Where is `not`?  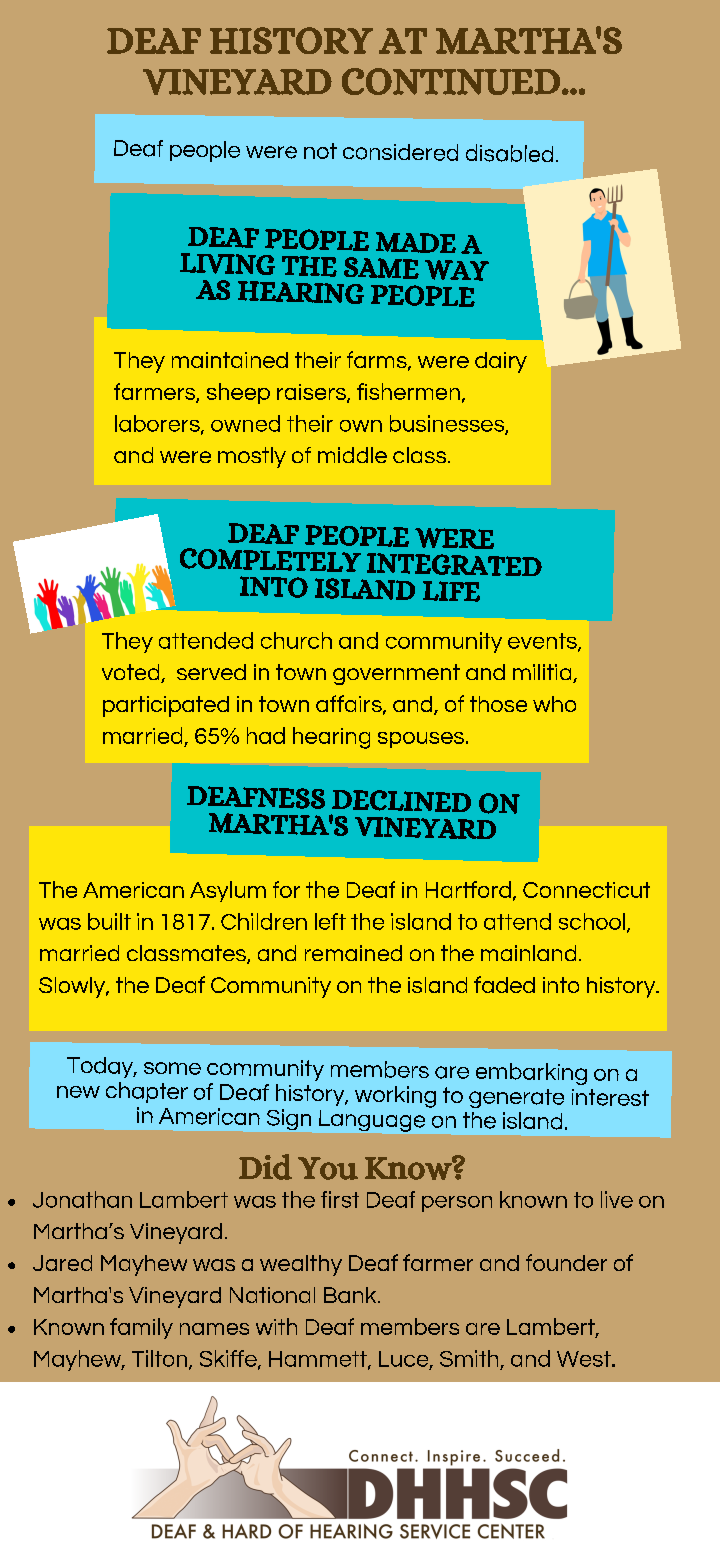
not is located at coordinates (320, 151).
